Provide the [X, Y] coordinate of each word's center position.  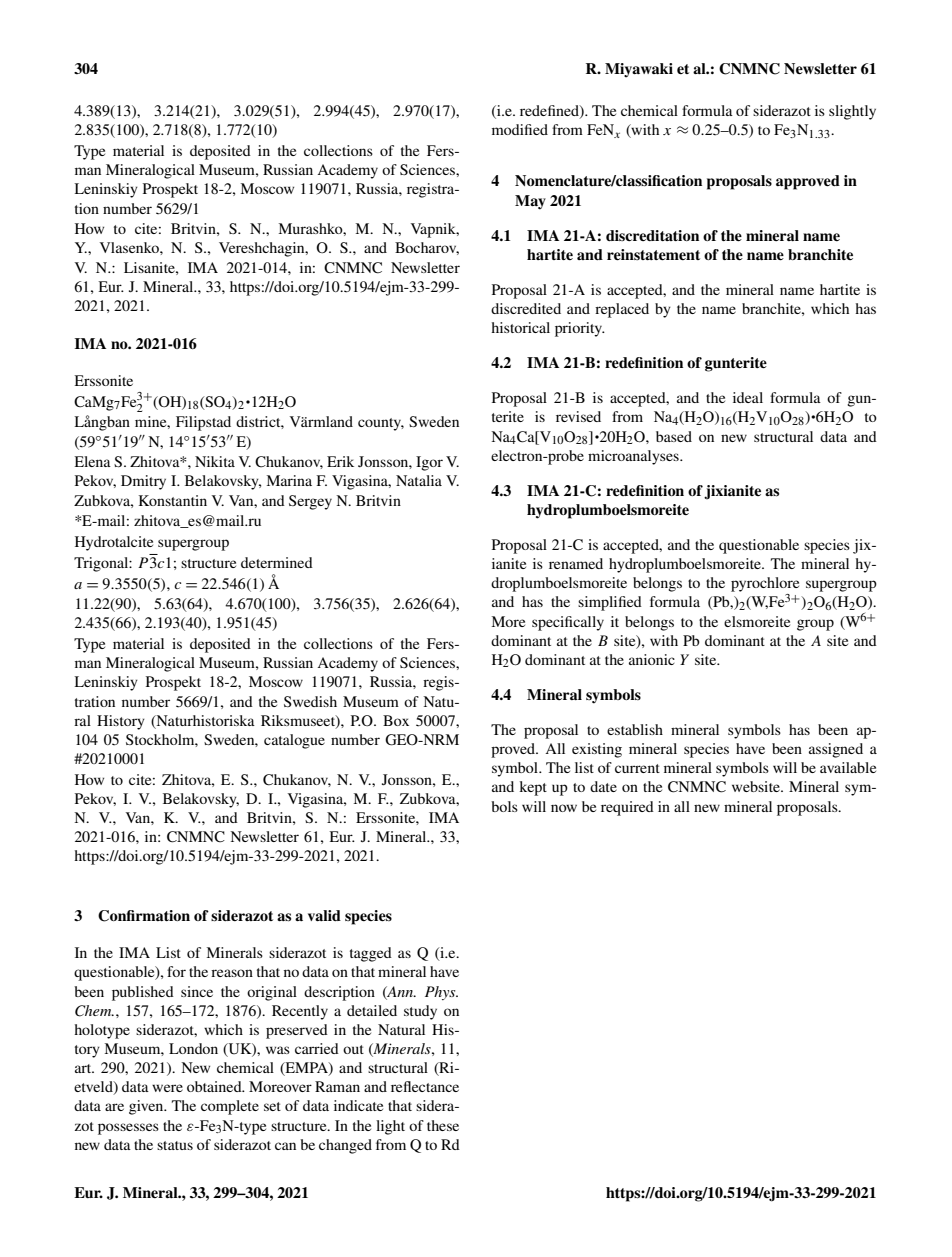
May [530, 202]
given [147, 1107]
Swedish [310, 701]
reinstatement [653, 255]
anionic [652, 659]
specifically [568, 623]
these [443, 1125]
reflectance [425, 1086]
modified [520, 129]
